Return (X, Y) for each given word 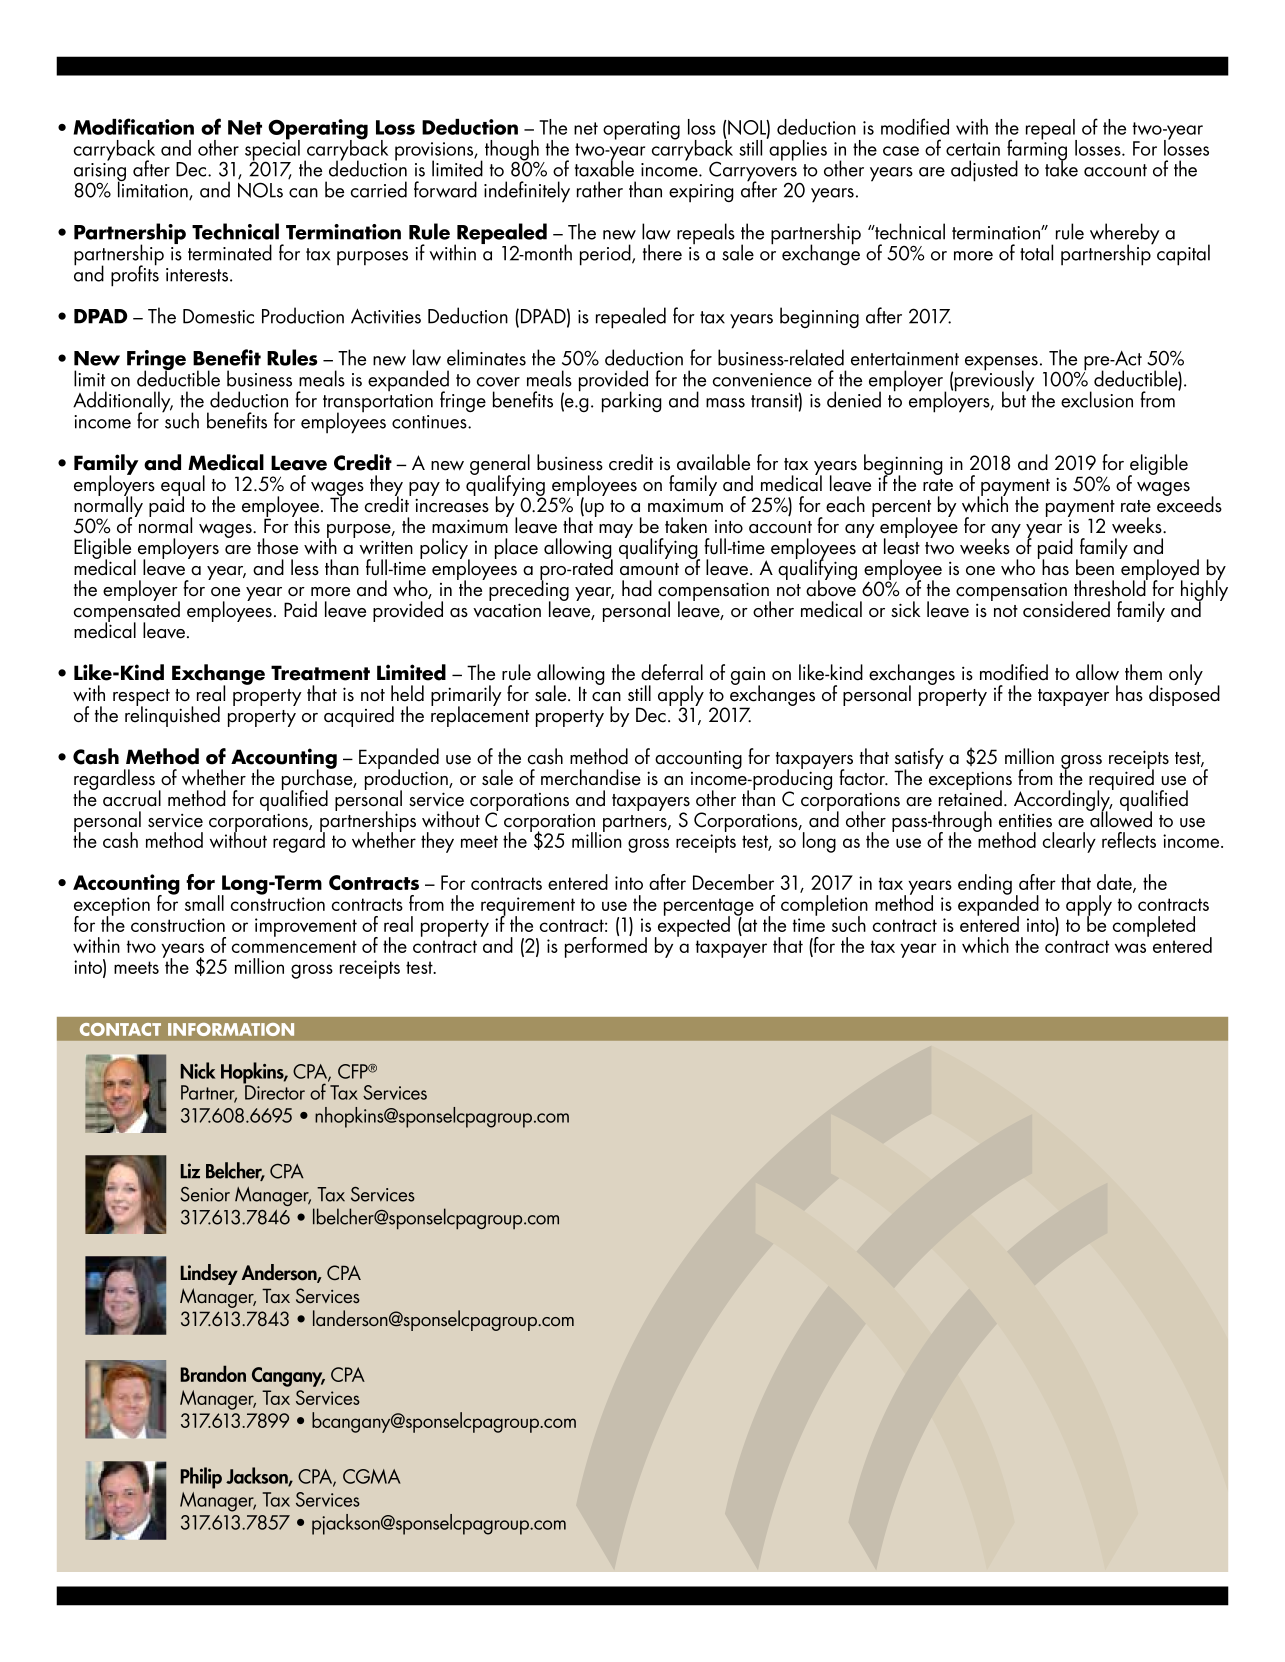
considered (1066, 609)
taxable (604, 167)
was (1130, 948)
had (637, 588)
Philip (201, 1478)
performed (606, 946)
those (277, 546)
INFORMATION (231, 1029)
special (272, 150)
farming (1037, 150)
